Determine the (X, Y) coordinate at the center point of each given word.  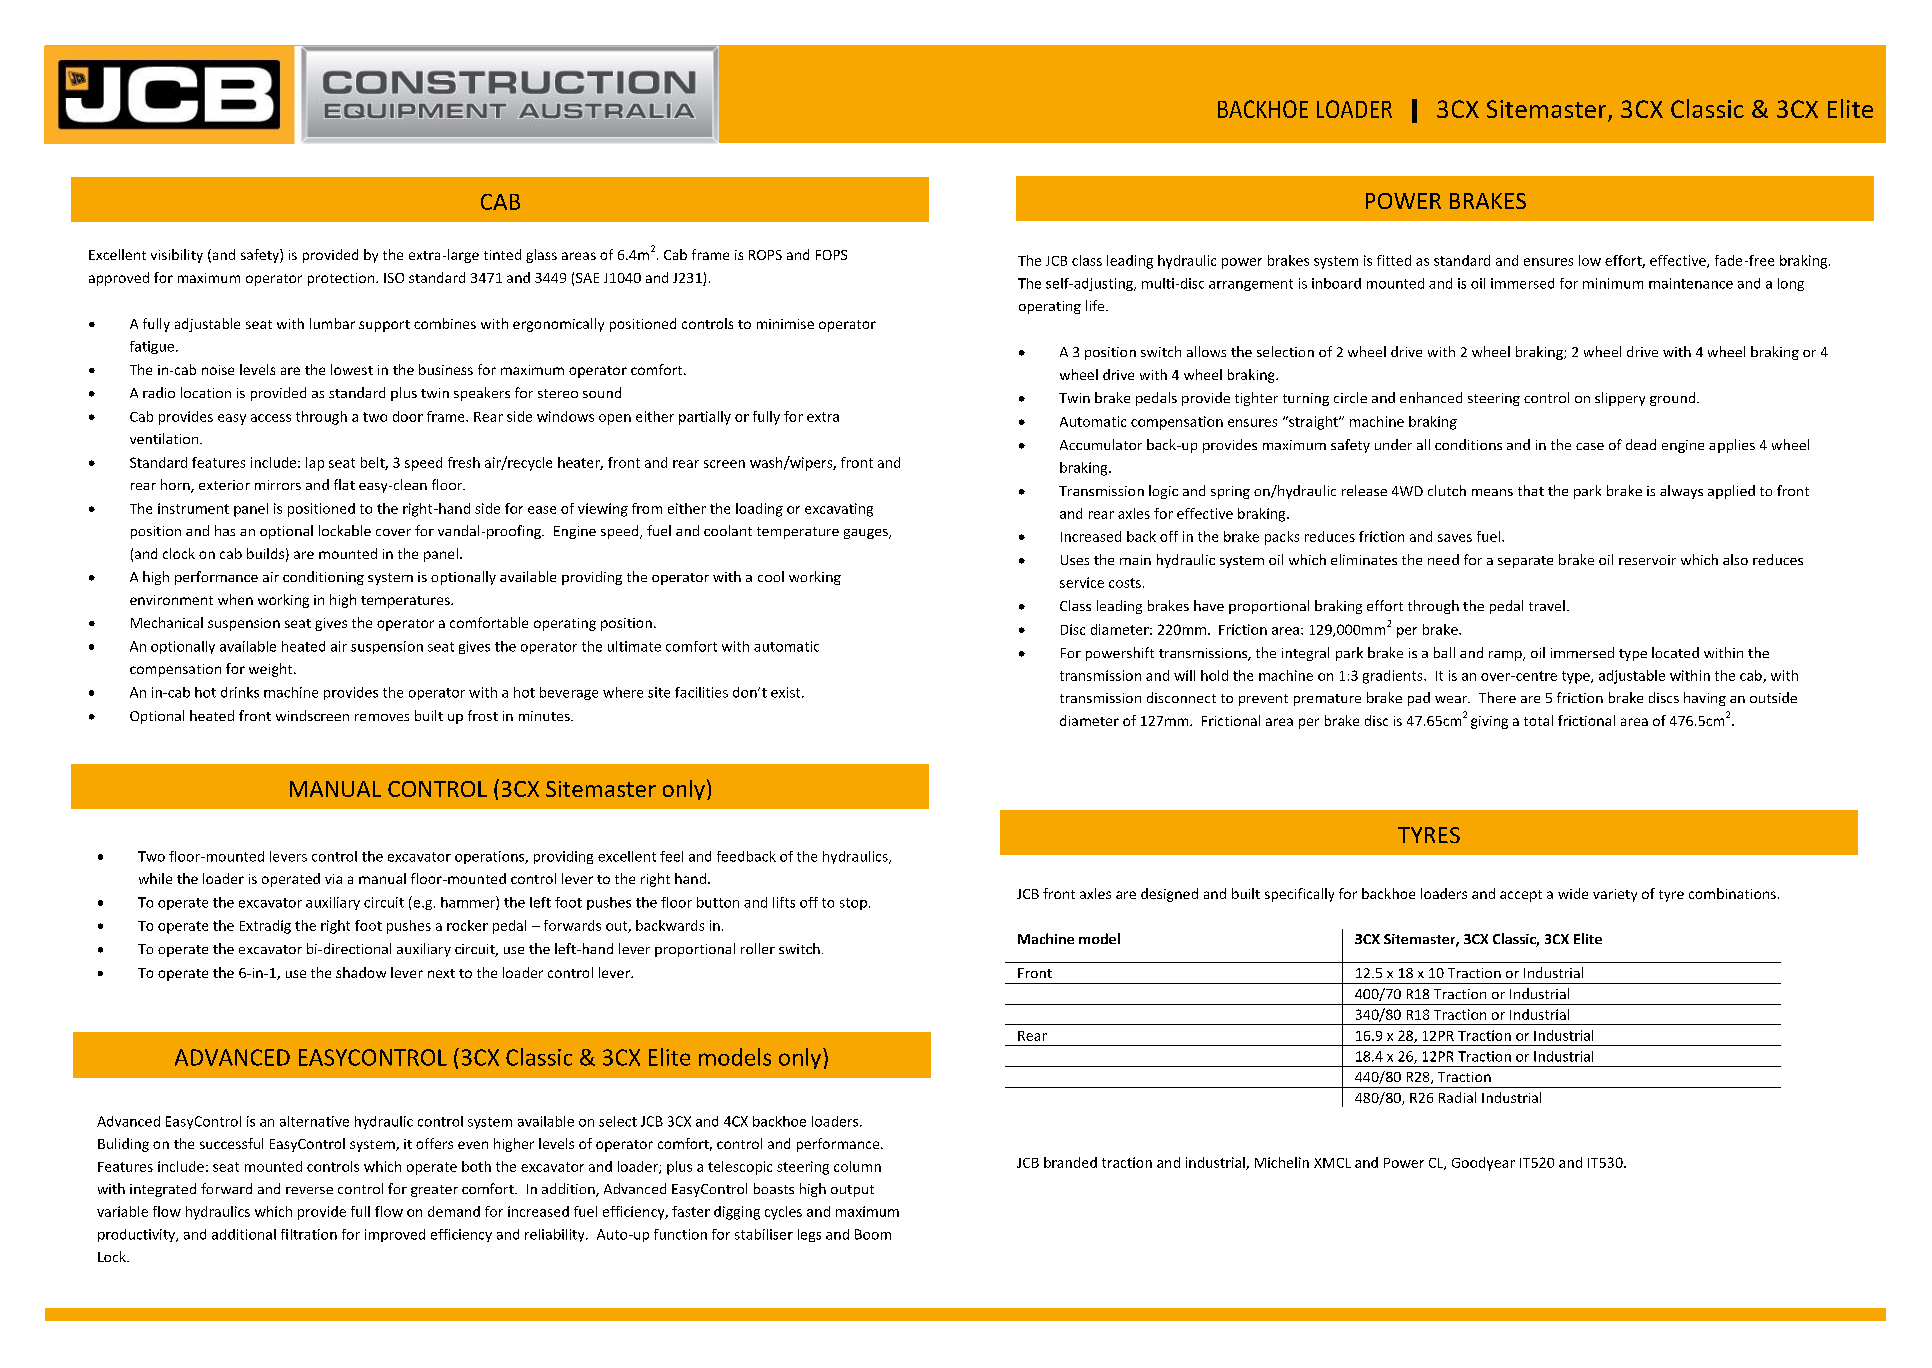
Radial (1457, 1097)
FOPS (831, 255)
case (1590, 446)
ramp (1506, 656)
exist (787, 692)
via (333, 879)
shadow (361, 972)
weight (272, 670)
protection (342, 279)
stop (853, 904)
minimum (1613, 283)
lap (315, 464)
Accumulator (1101, 444)
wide (1573, 893)
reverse (309, 1190)
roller (758, 948)
